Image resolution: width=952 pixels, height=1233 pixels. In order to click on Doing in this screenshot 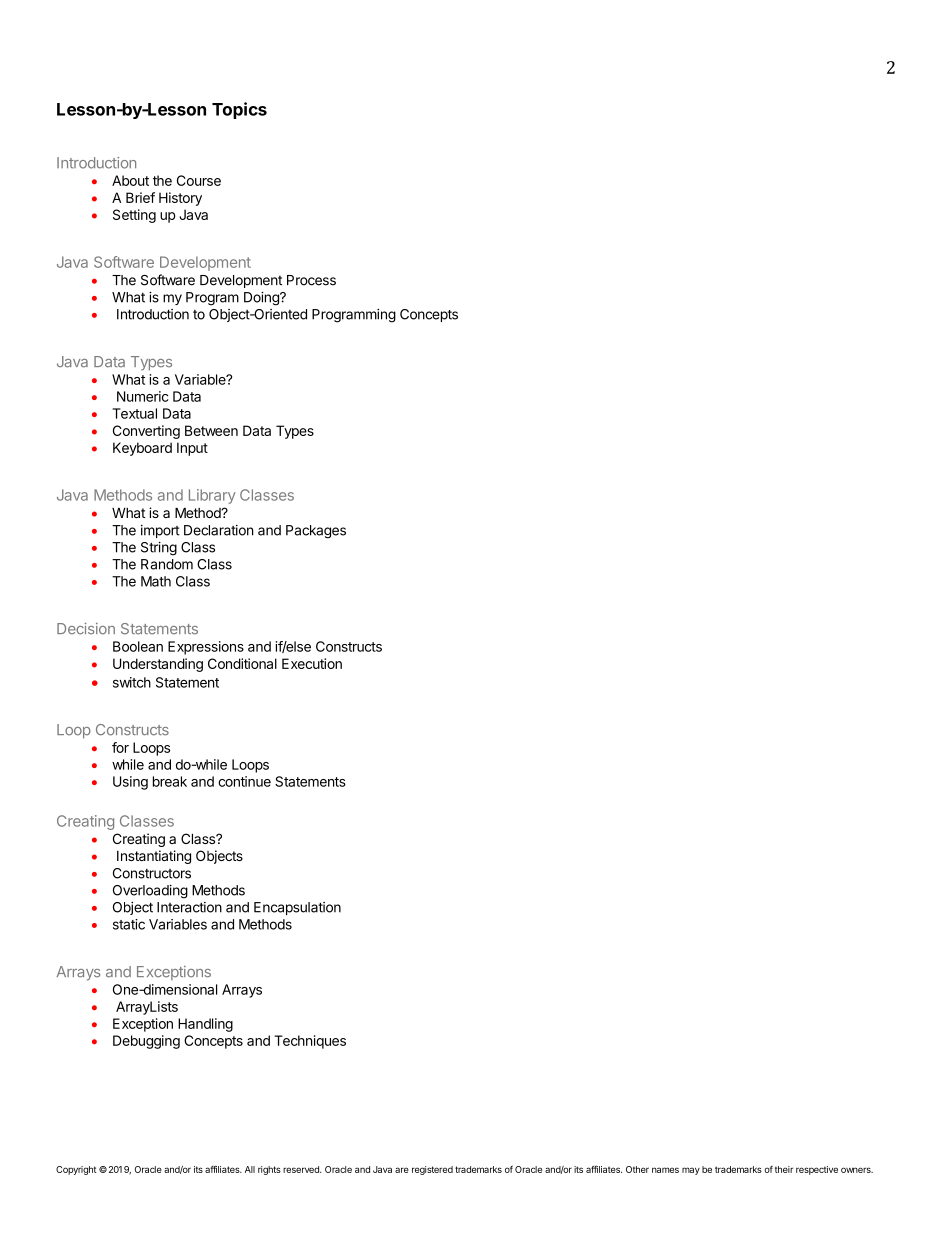, I will do `click(262, 299)`.
